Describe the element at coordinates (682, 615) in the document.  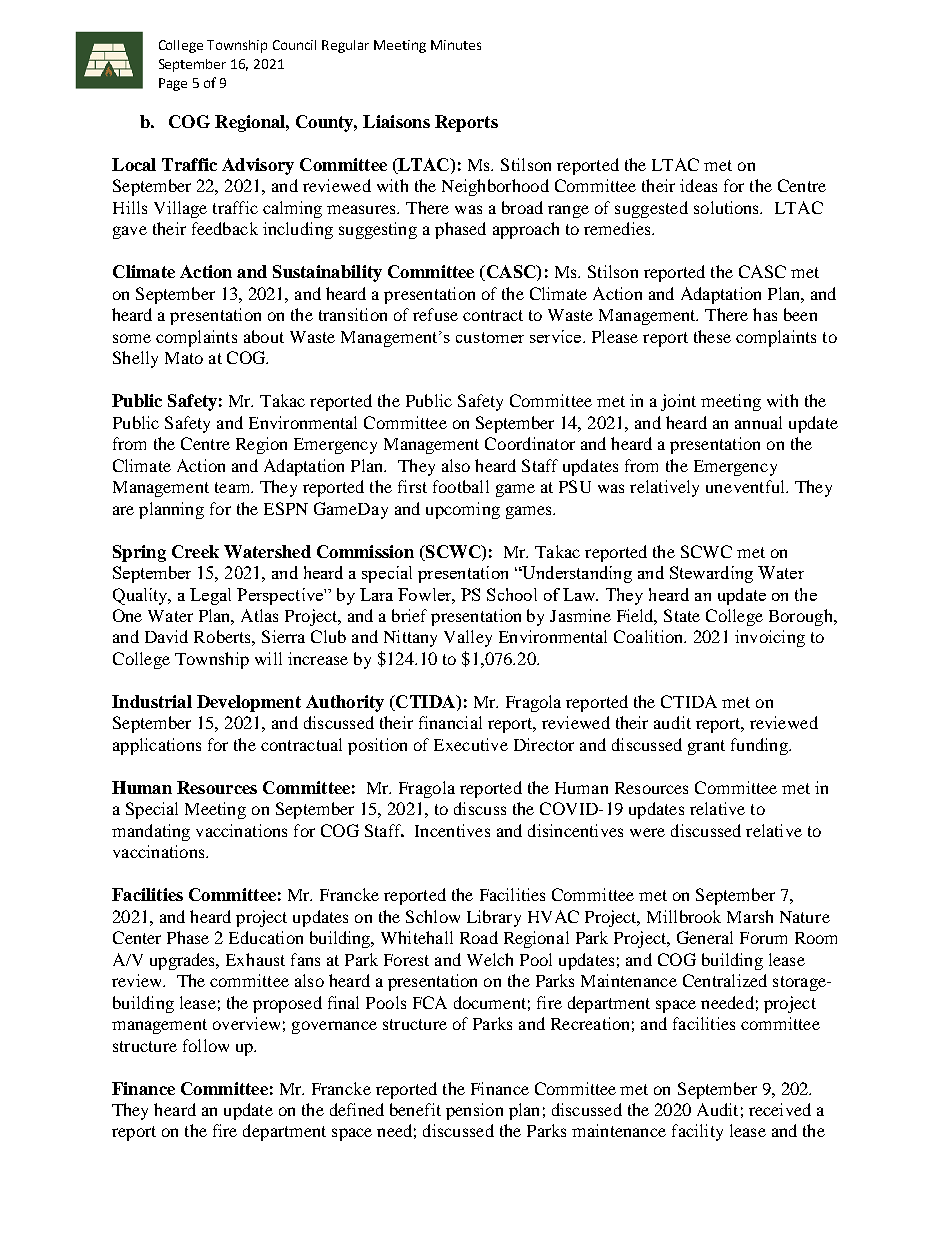
I see `State` at that location.
